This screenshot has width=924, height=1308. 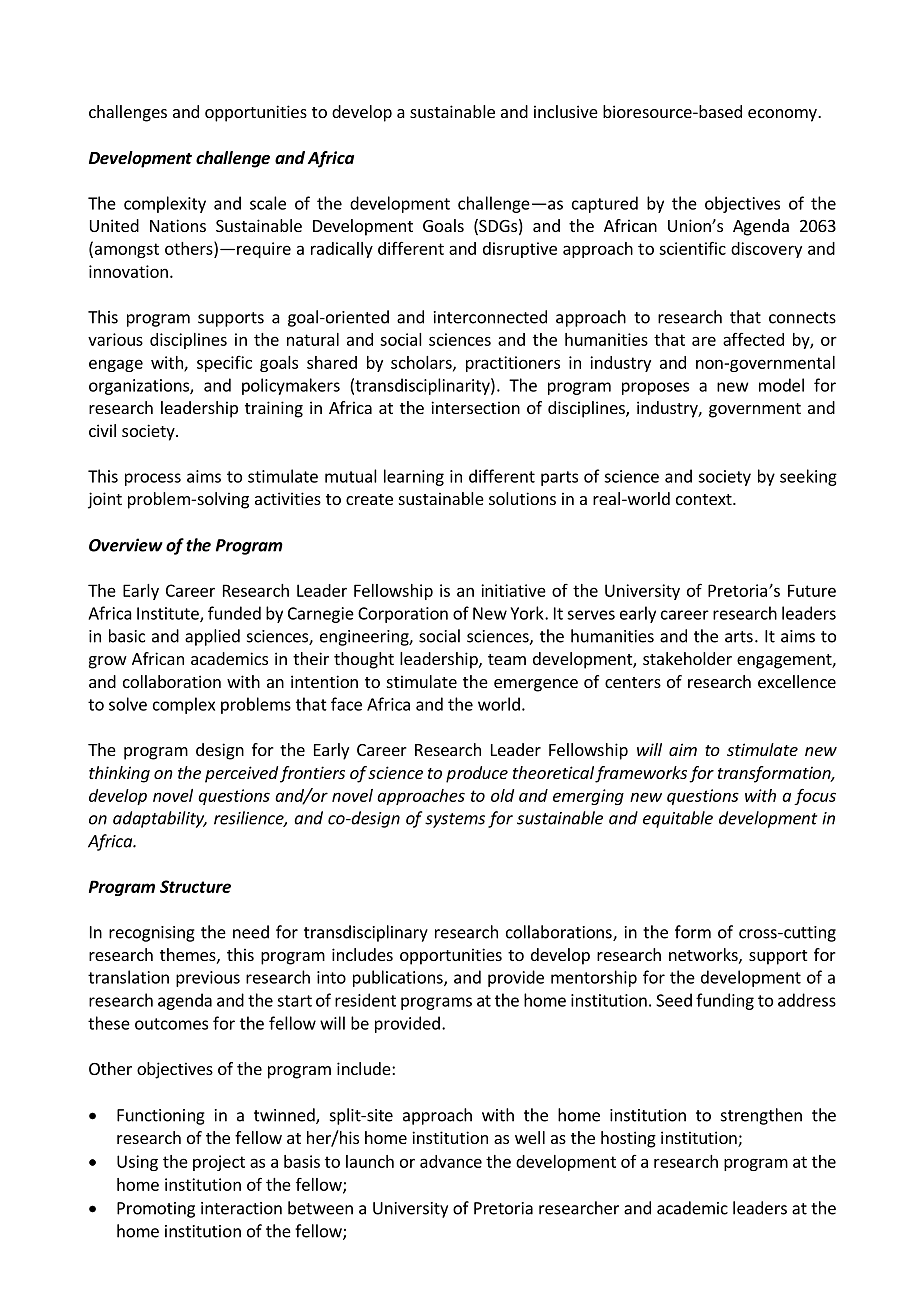 I want to click on applied, so click(x=212, y=637).
